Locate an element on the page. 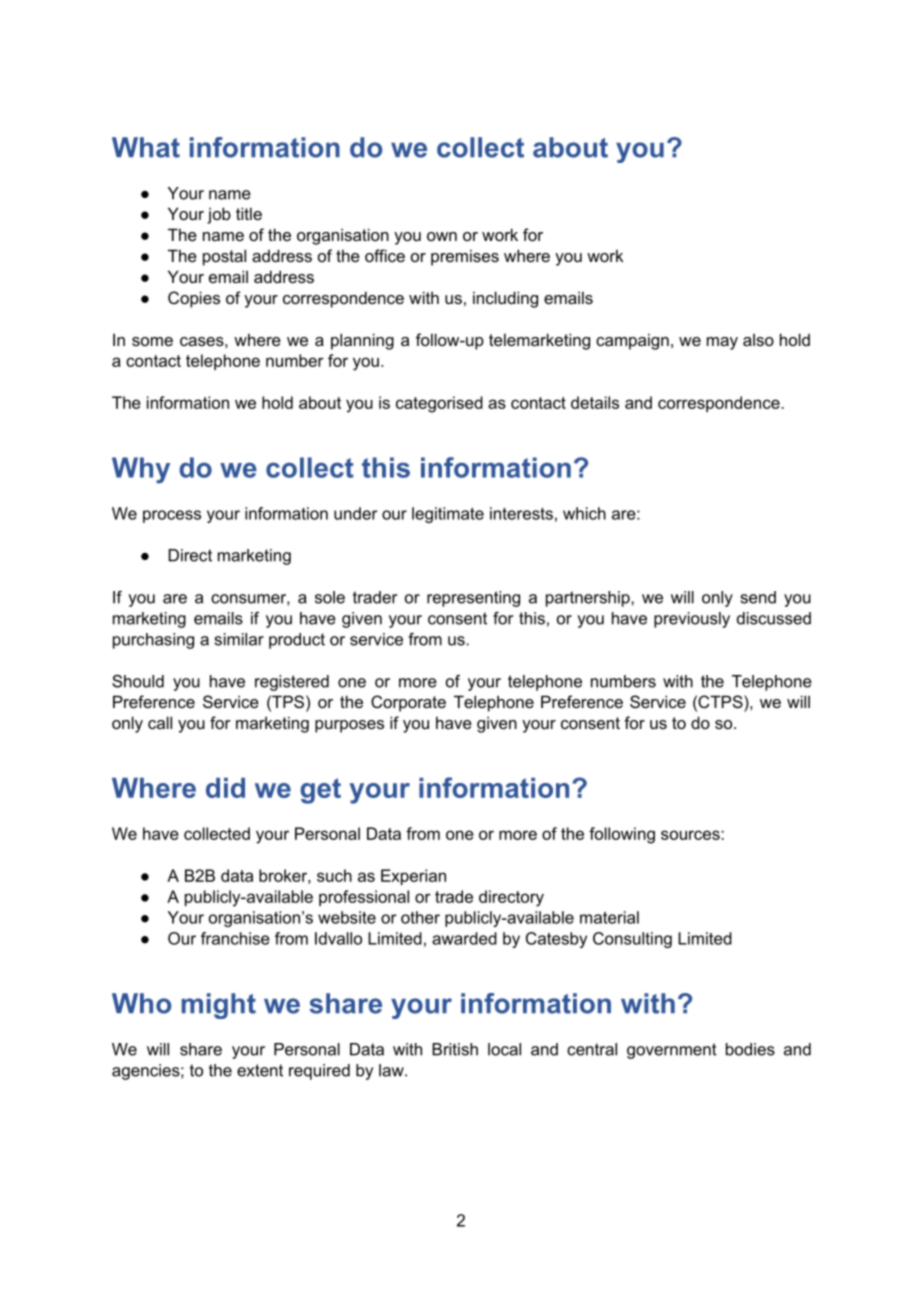 This document has height=1308, width=924. British is located at coordinates (455, 1049).
